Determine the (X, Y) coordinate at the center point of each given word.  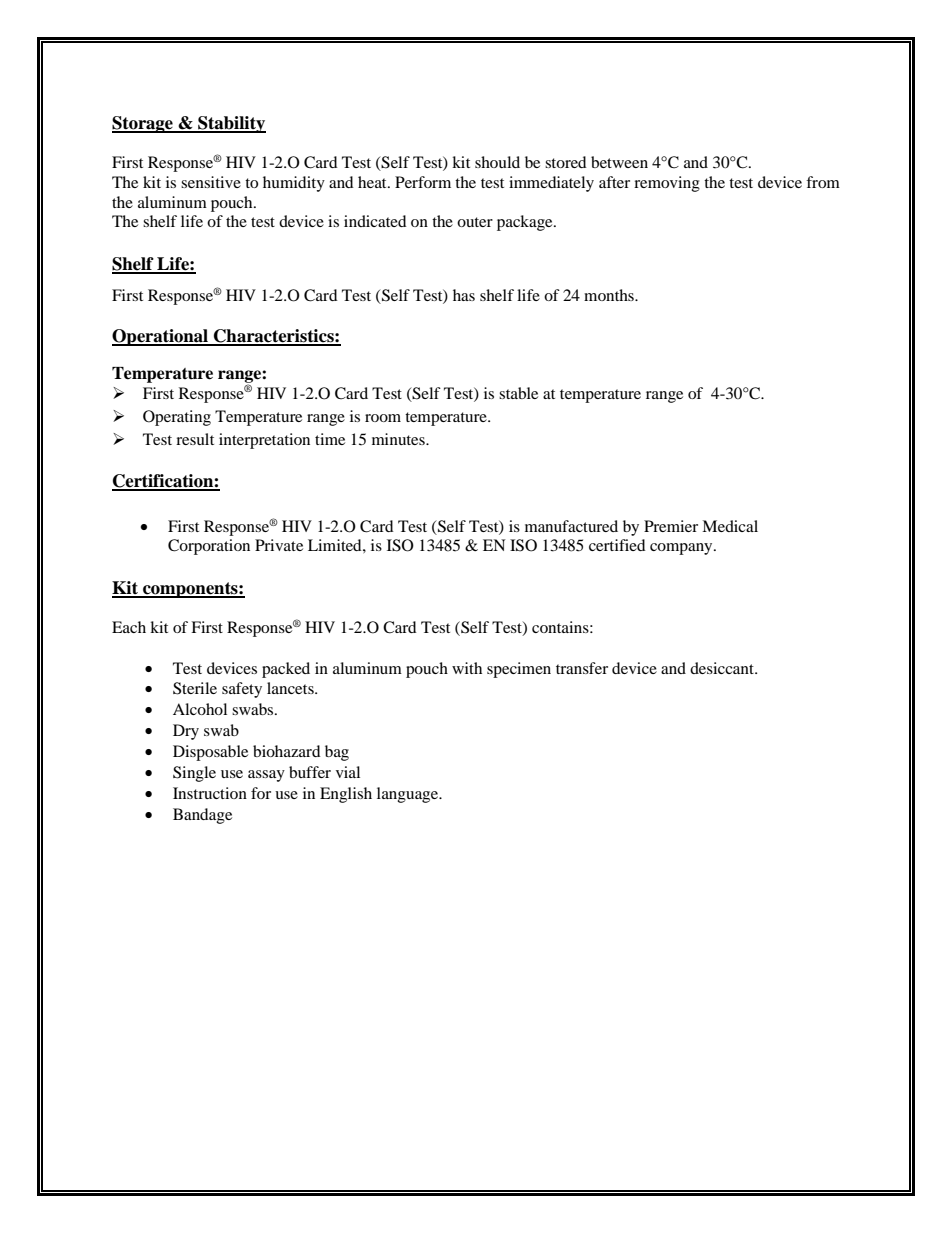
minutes (399, 439)
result (195, 439)
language (409, 795)
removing (667, 184)
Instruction (210, 793)
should (497, 162)
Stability (231, 124)
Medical (730, 526)
